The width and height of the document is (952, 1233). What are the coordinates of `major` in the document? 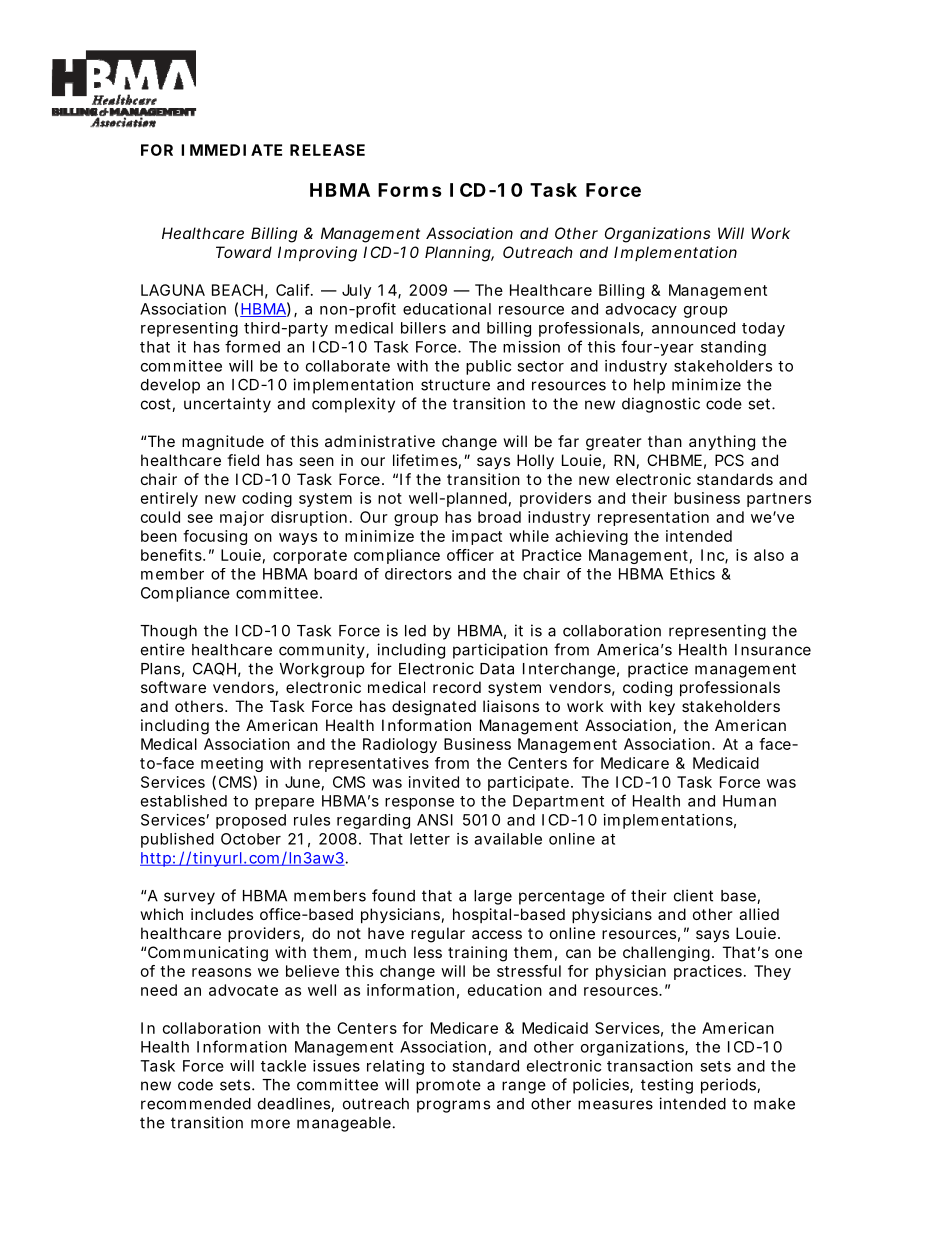 It's located at (242, 518).
